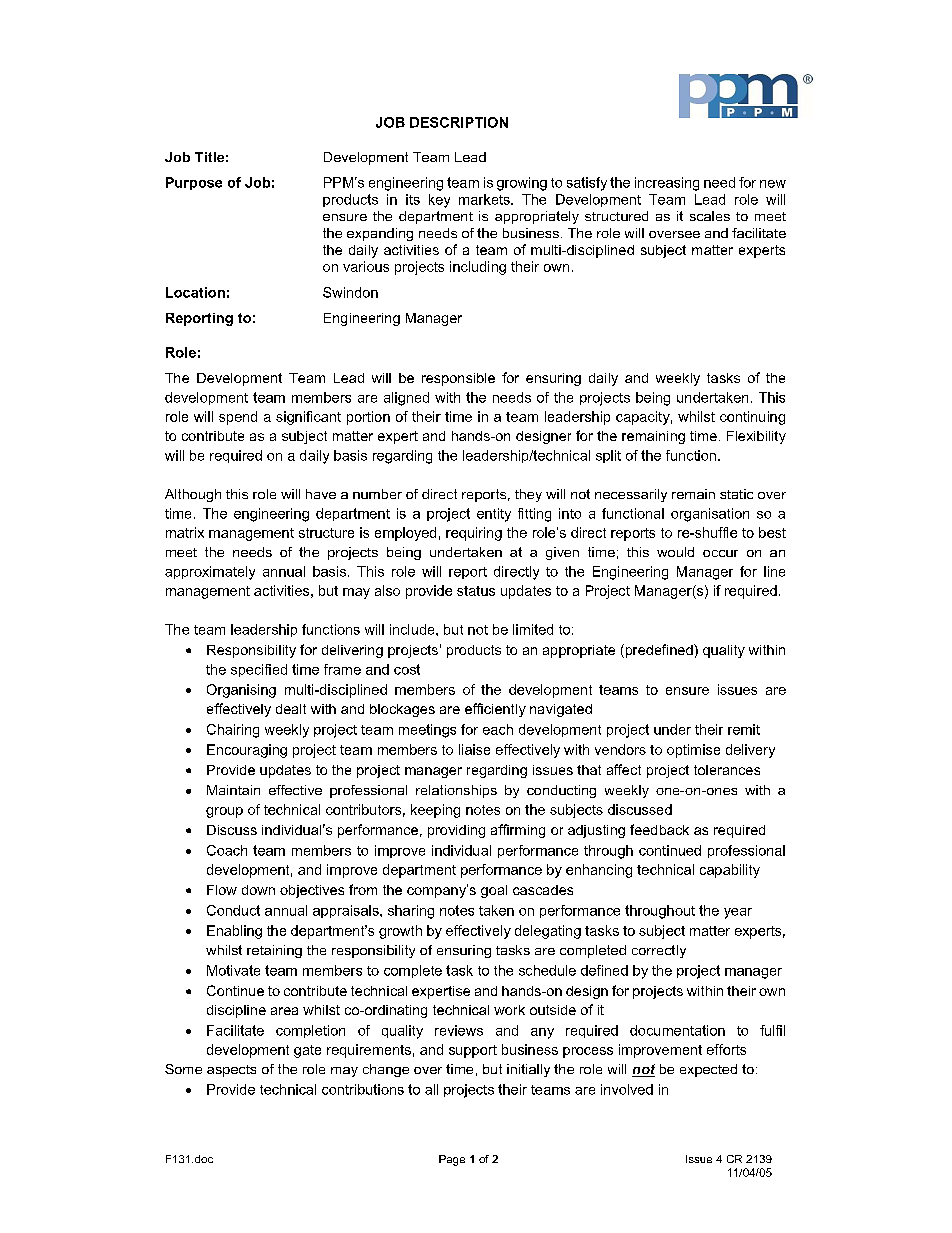 Image resolution: width=952 pixels, height=1233 pixels. Describe the element at coordinates (247, 751) in the screenshot. I see `Encouraging` at that location.
